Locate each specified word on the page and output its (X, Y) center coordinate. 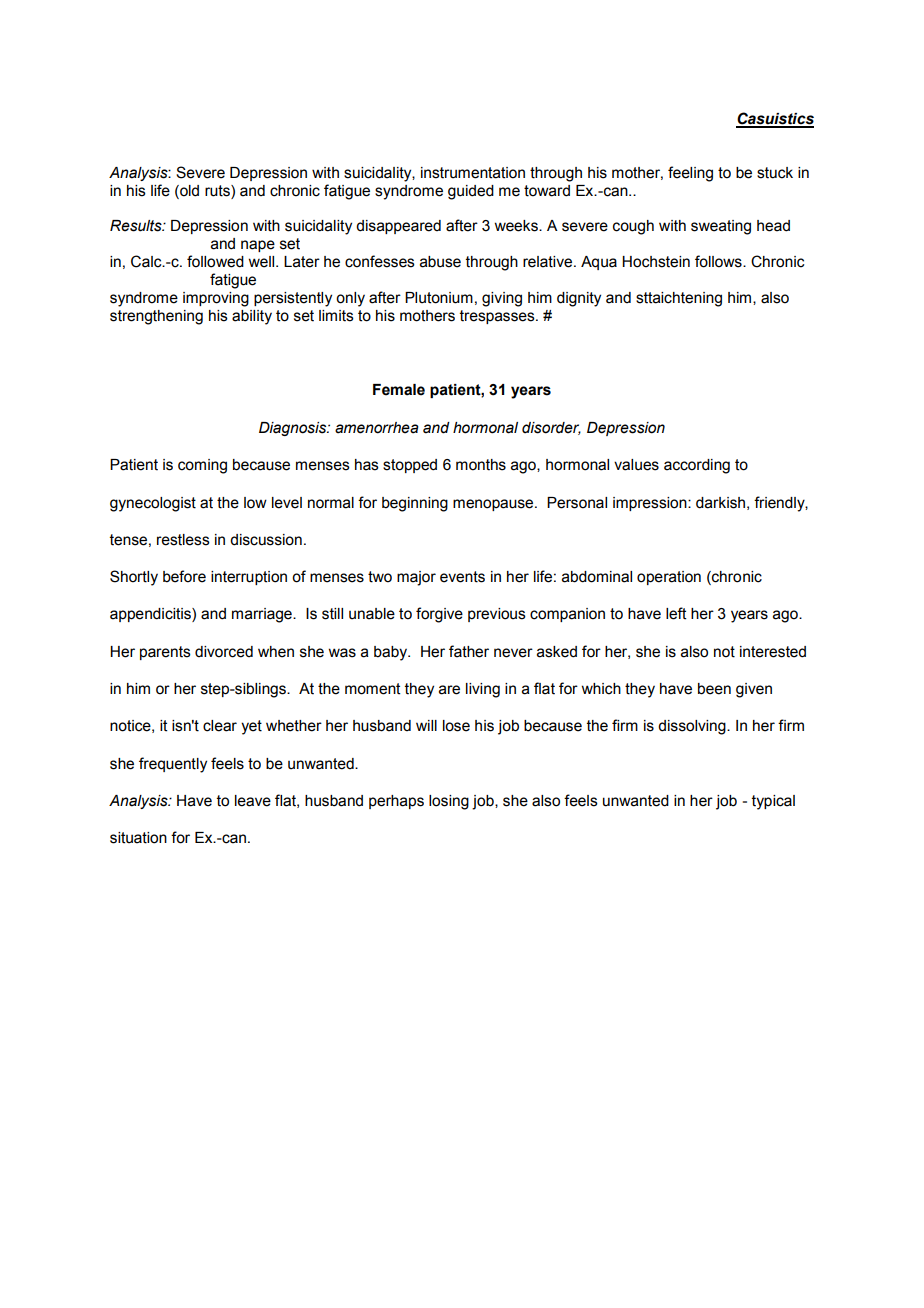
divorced (224, 652)
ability (252, 317)
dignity (579, 299)
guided (471, 192)
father (469, 651)
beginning (415, 504)
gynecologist (153, 504)
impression (651, 504)
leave (253, 801)
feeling (690, 174)
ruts (218, 192)
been (714, 689)
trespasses (498, 317)
